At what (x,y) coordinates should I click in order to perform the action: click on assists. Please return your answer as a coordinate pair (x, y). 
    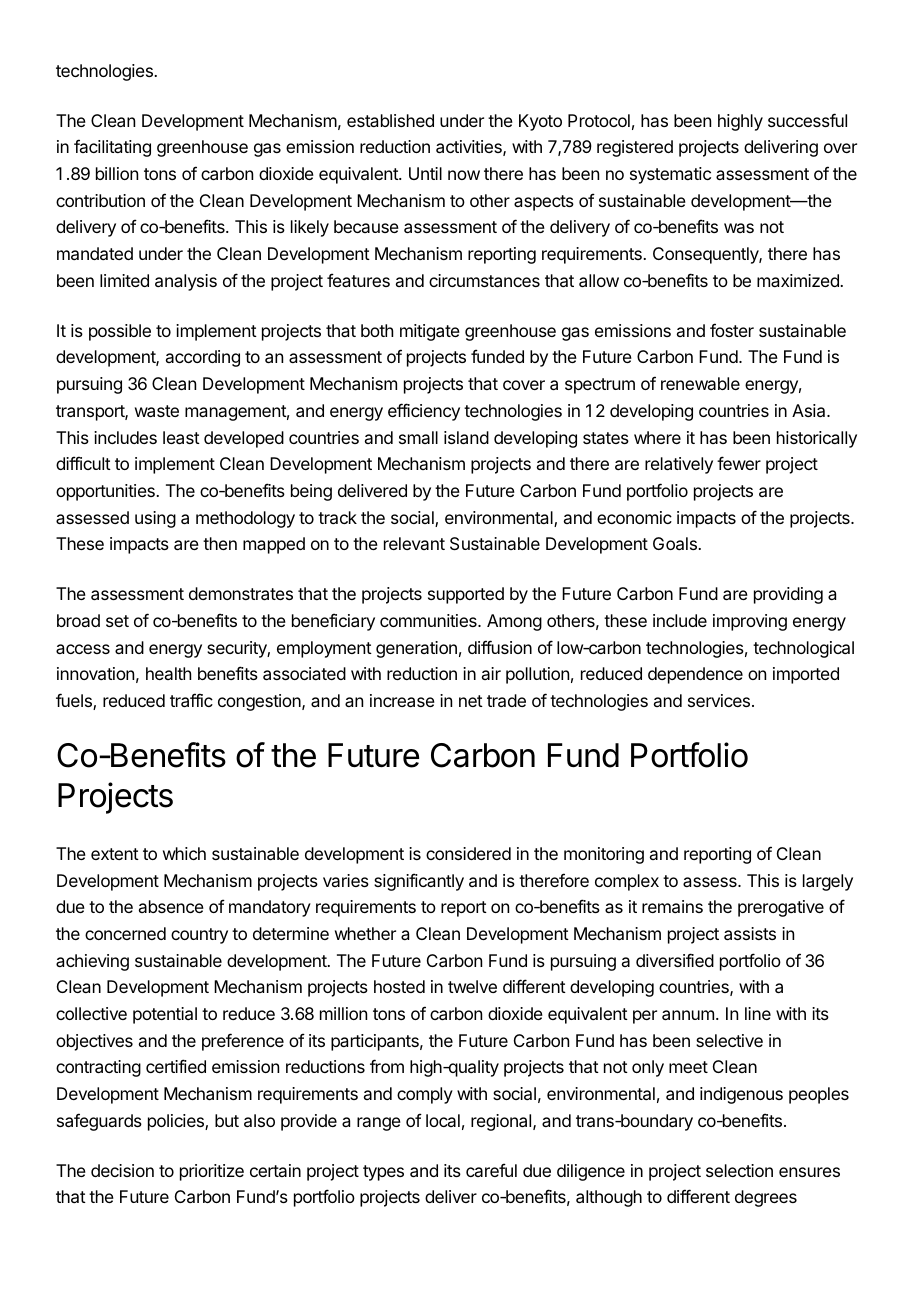
    Looking at the image, I should click on (750, 933).
